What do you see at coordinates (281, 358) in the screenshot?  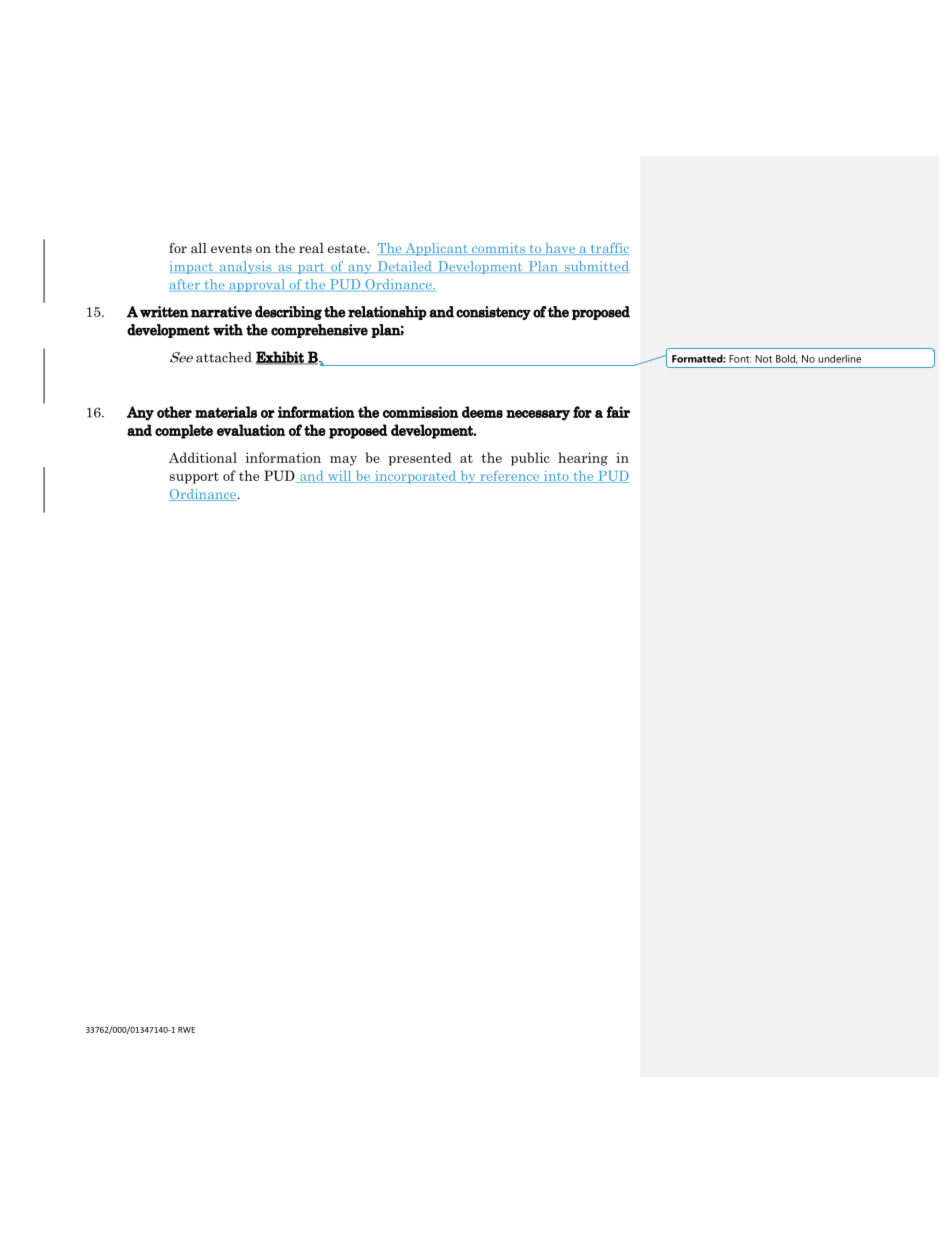 I see `Exhibit` at bounding box center [281, 358].
